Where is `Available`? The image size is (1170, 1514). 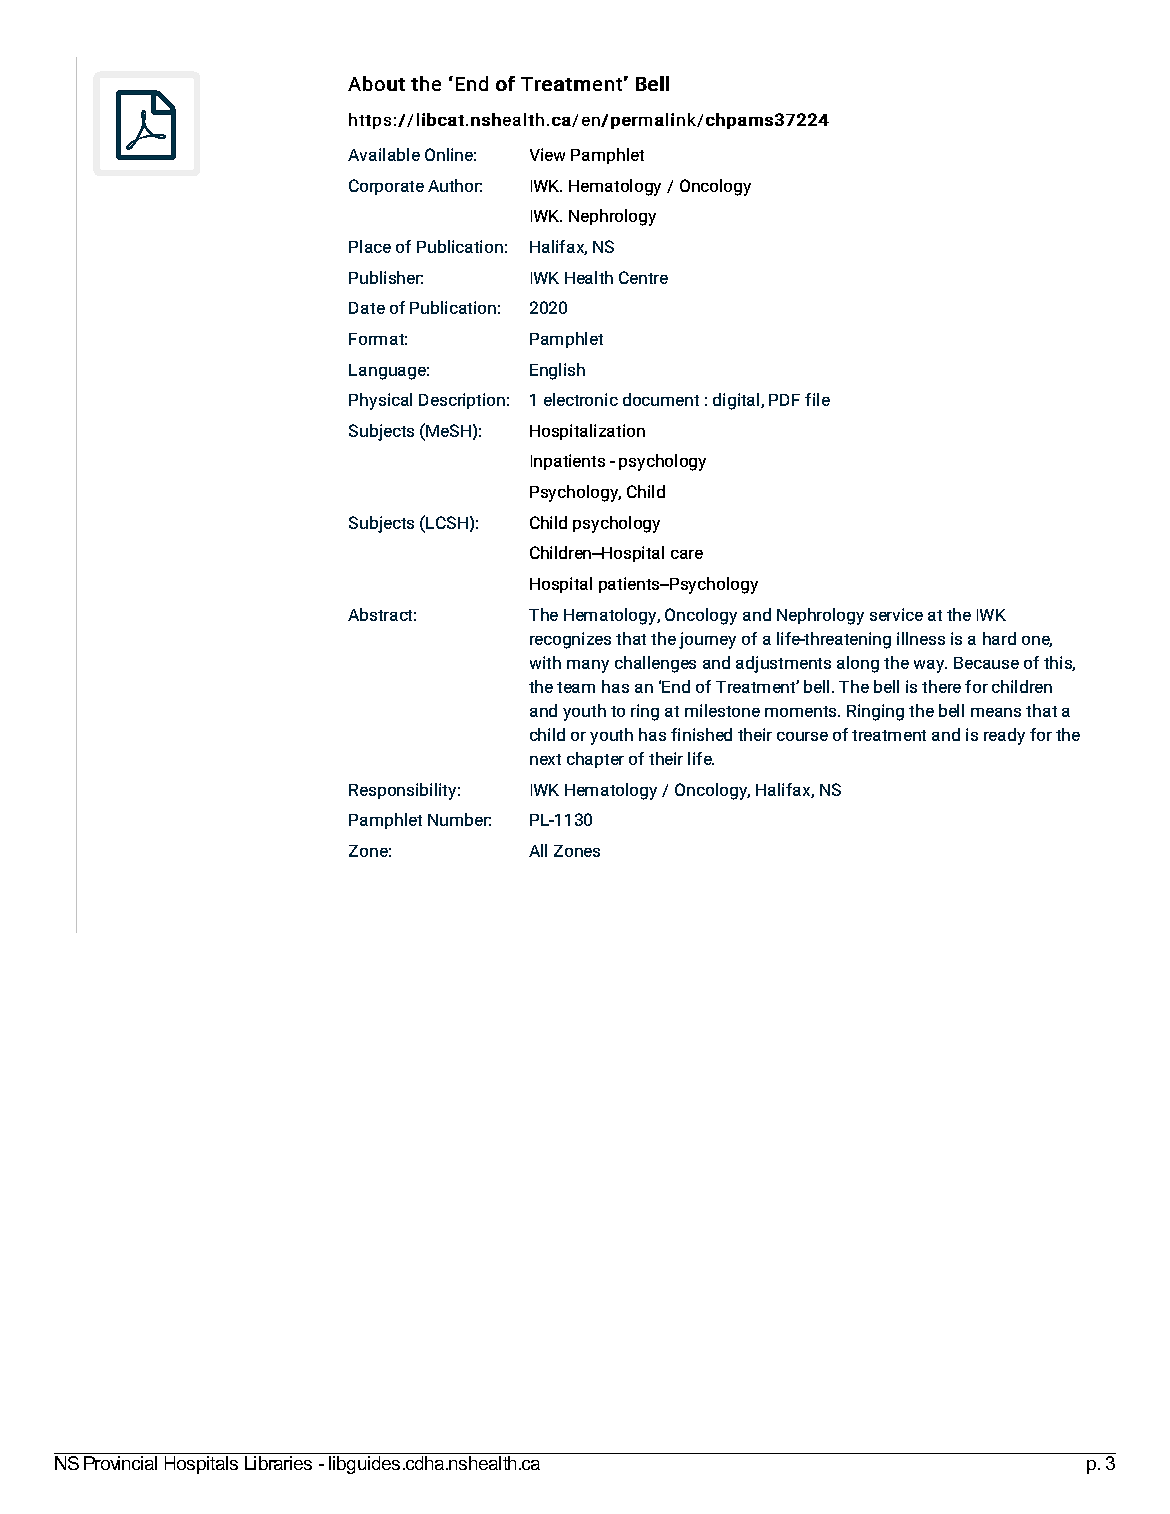
Available is located at coordinates (384, 154).
